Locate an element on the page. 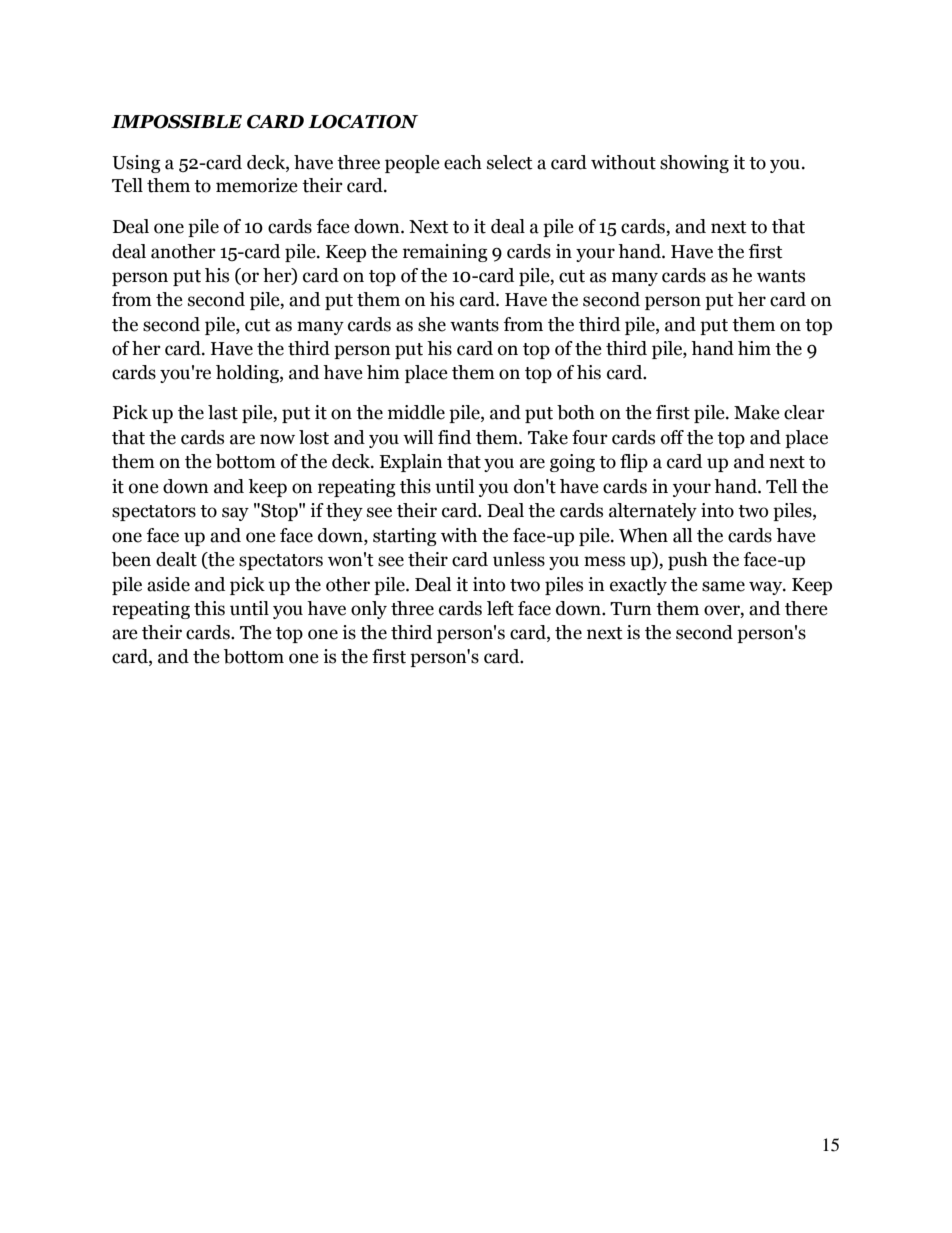 This document has height=1233, width=952. aside is located at coordinates (168, 584).
